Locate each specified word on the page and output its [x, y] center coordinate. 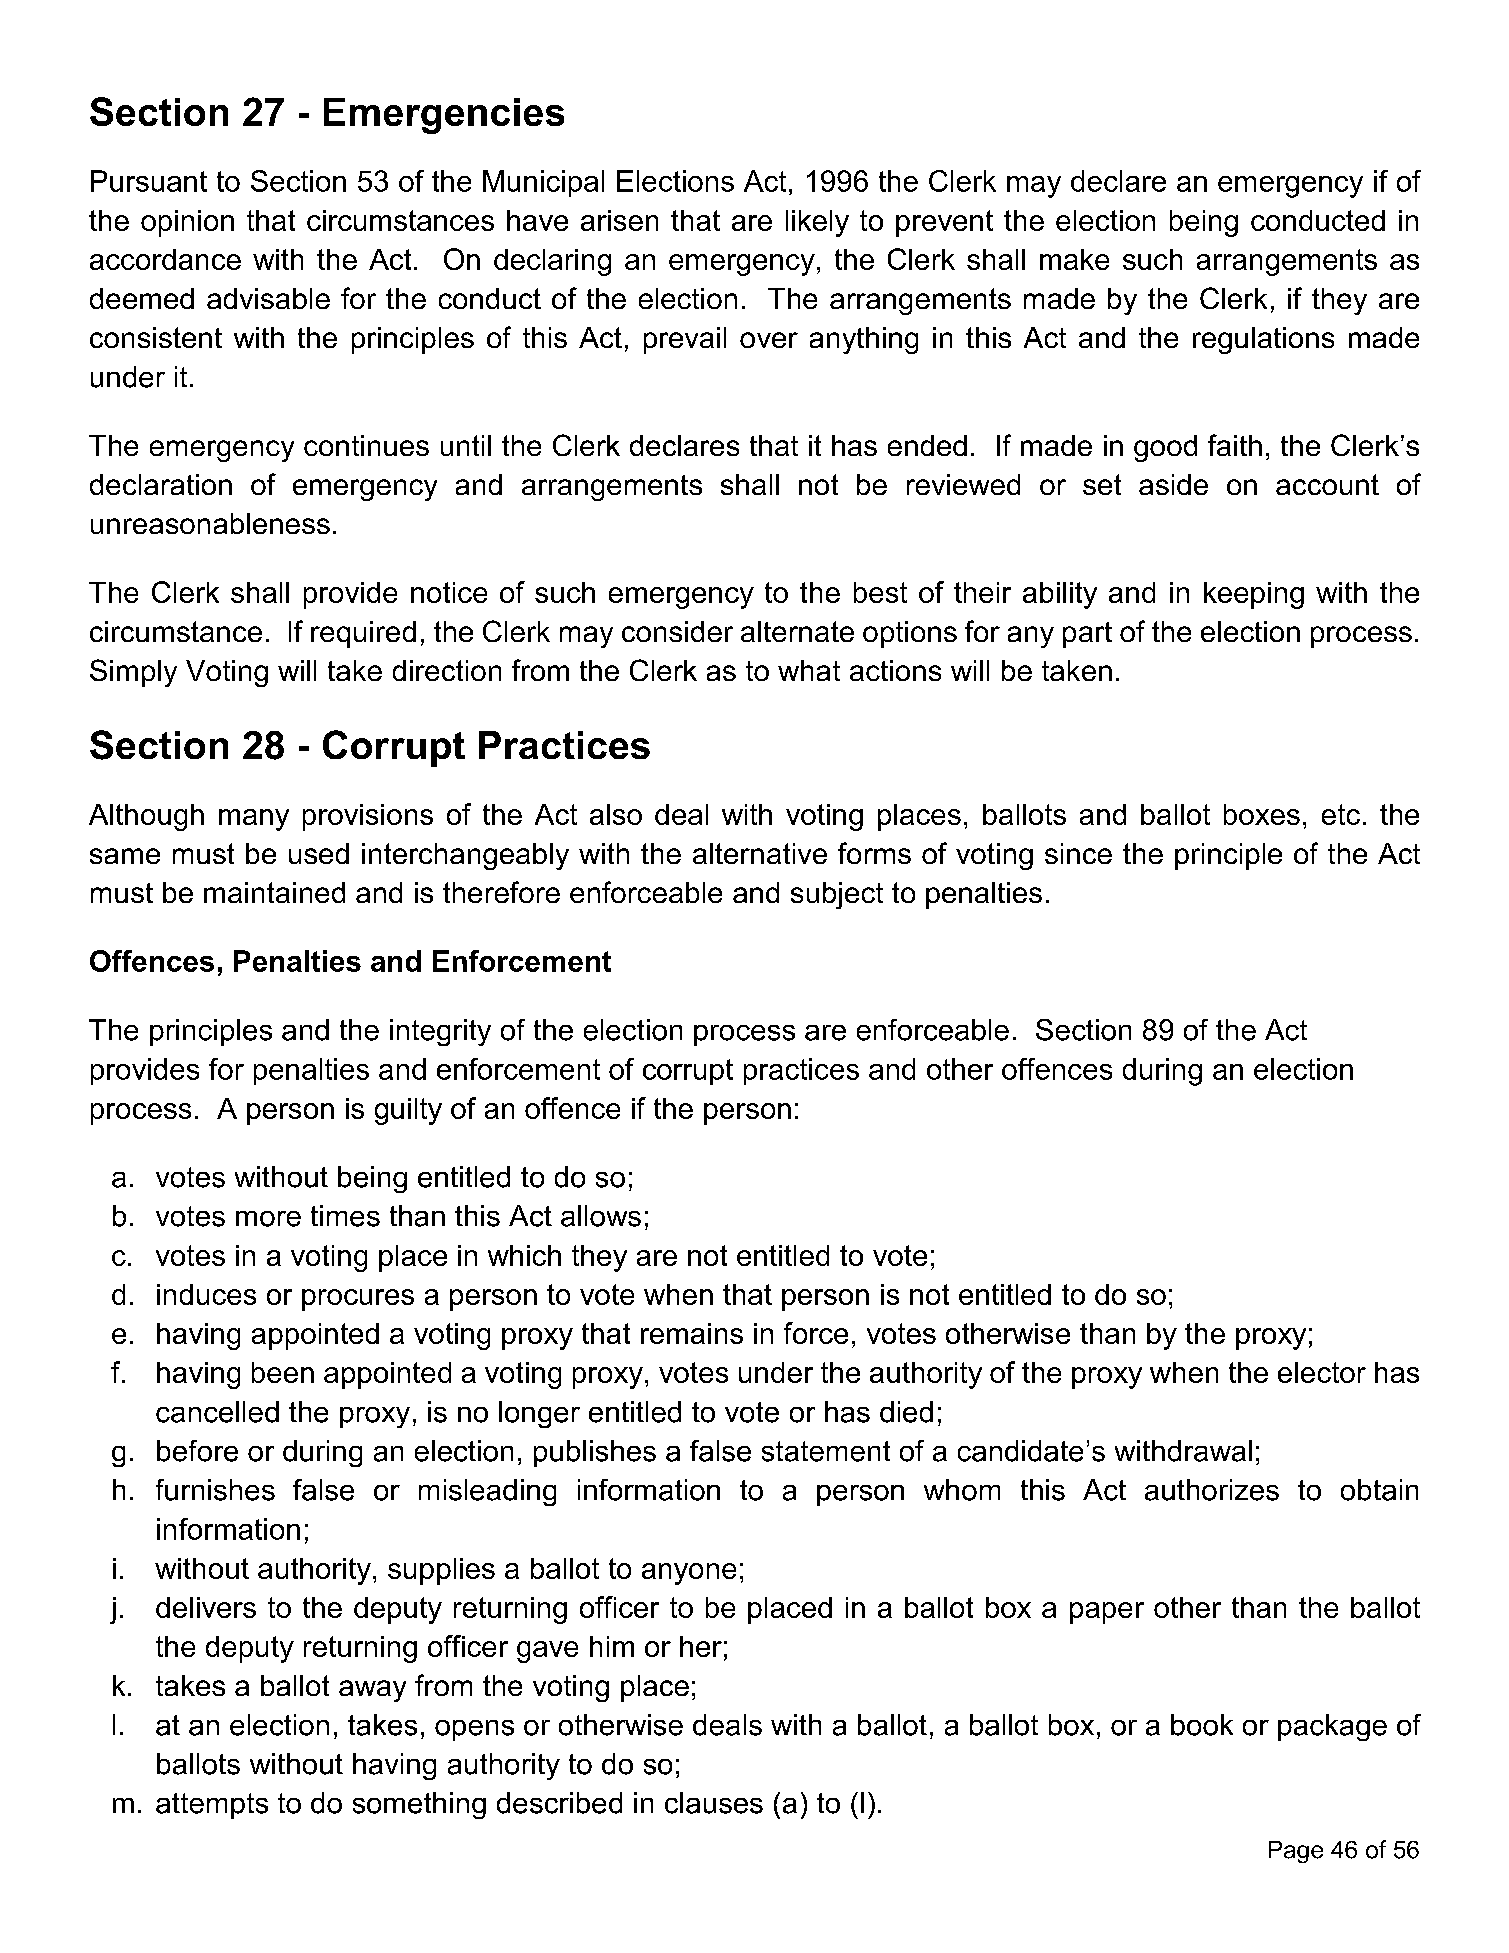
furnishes [215, 1490]
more [268, 1219]
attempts [212, 1806]
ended [927, 445]
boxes [1262, 814]
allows [601, 1216]
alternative [760, 853]
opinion [187, 223]
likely [817, 223]
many [254, 820]
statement [826, 1451]
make [1074, 259]
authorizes [1212, 1490]
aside [1173, 484]
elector [1322, 1372]
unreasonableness [210, 523]
